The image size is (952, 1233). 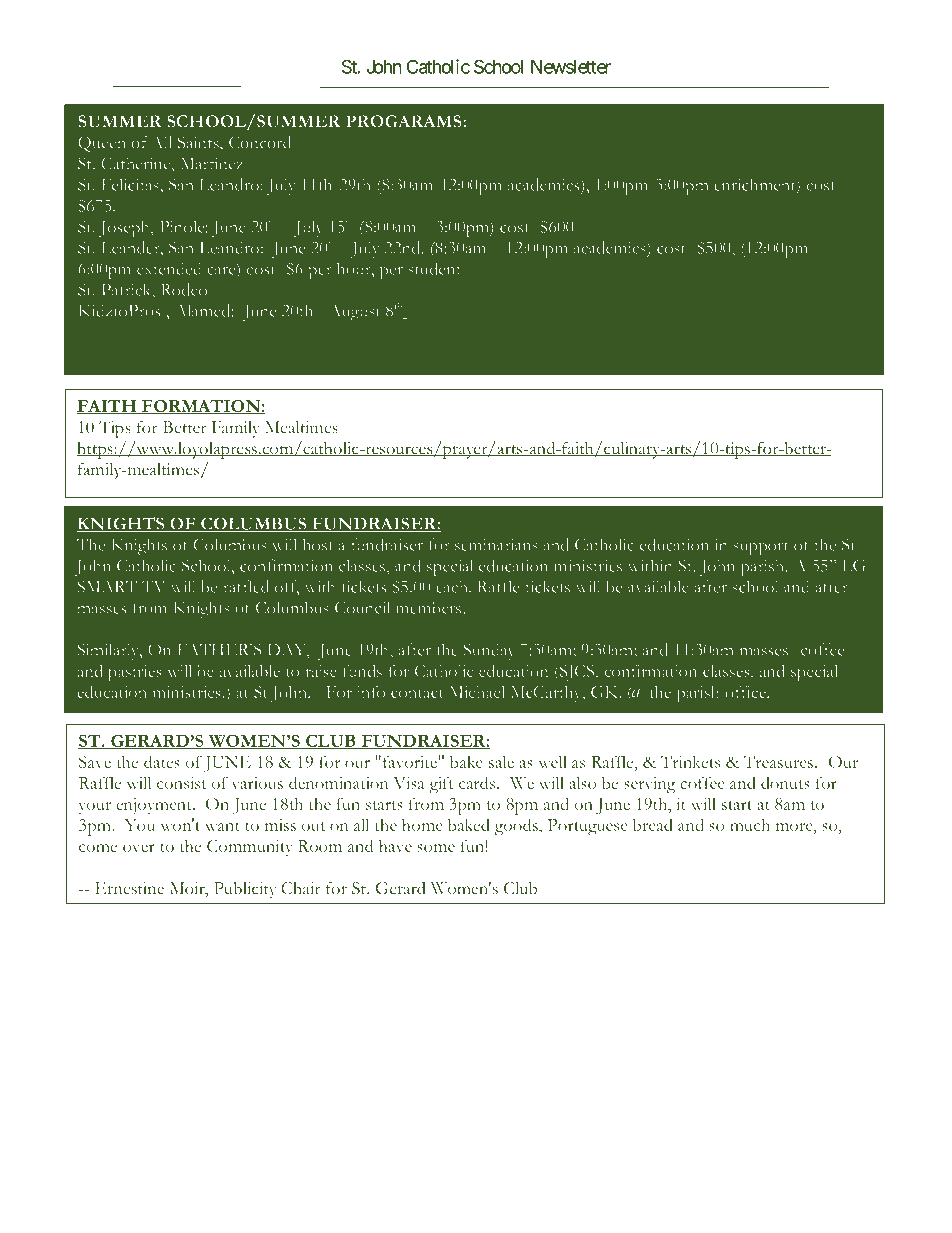 What do you see at coordinates (571, 67) in the page?
I see `Newsletter` at bounding box center [571, 67].
